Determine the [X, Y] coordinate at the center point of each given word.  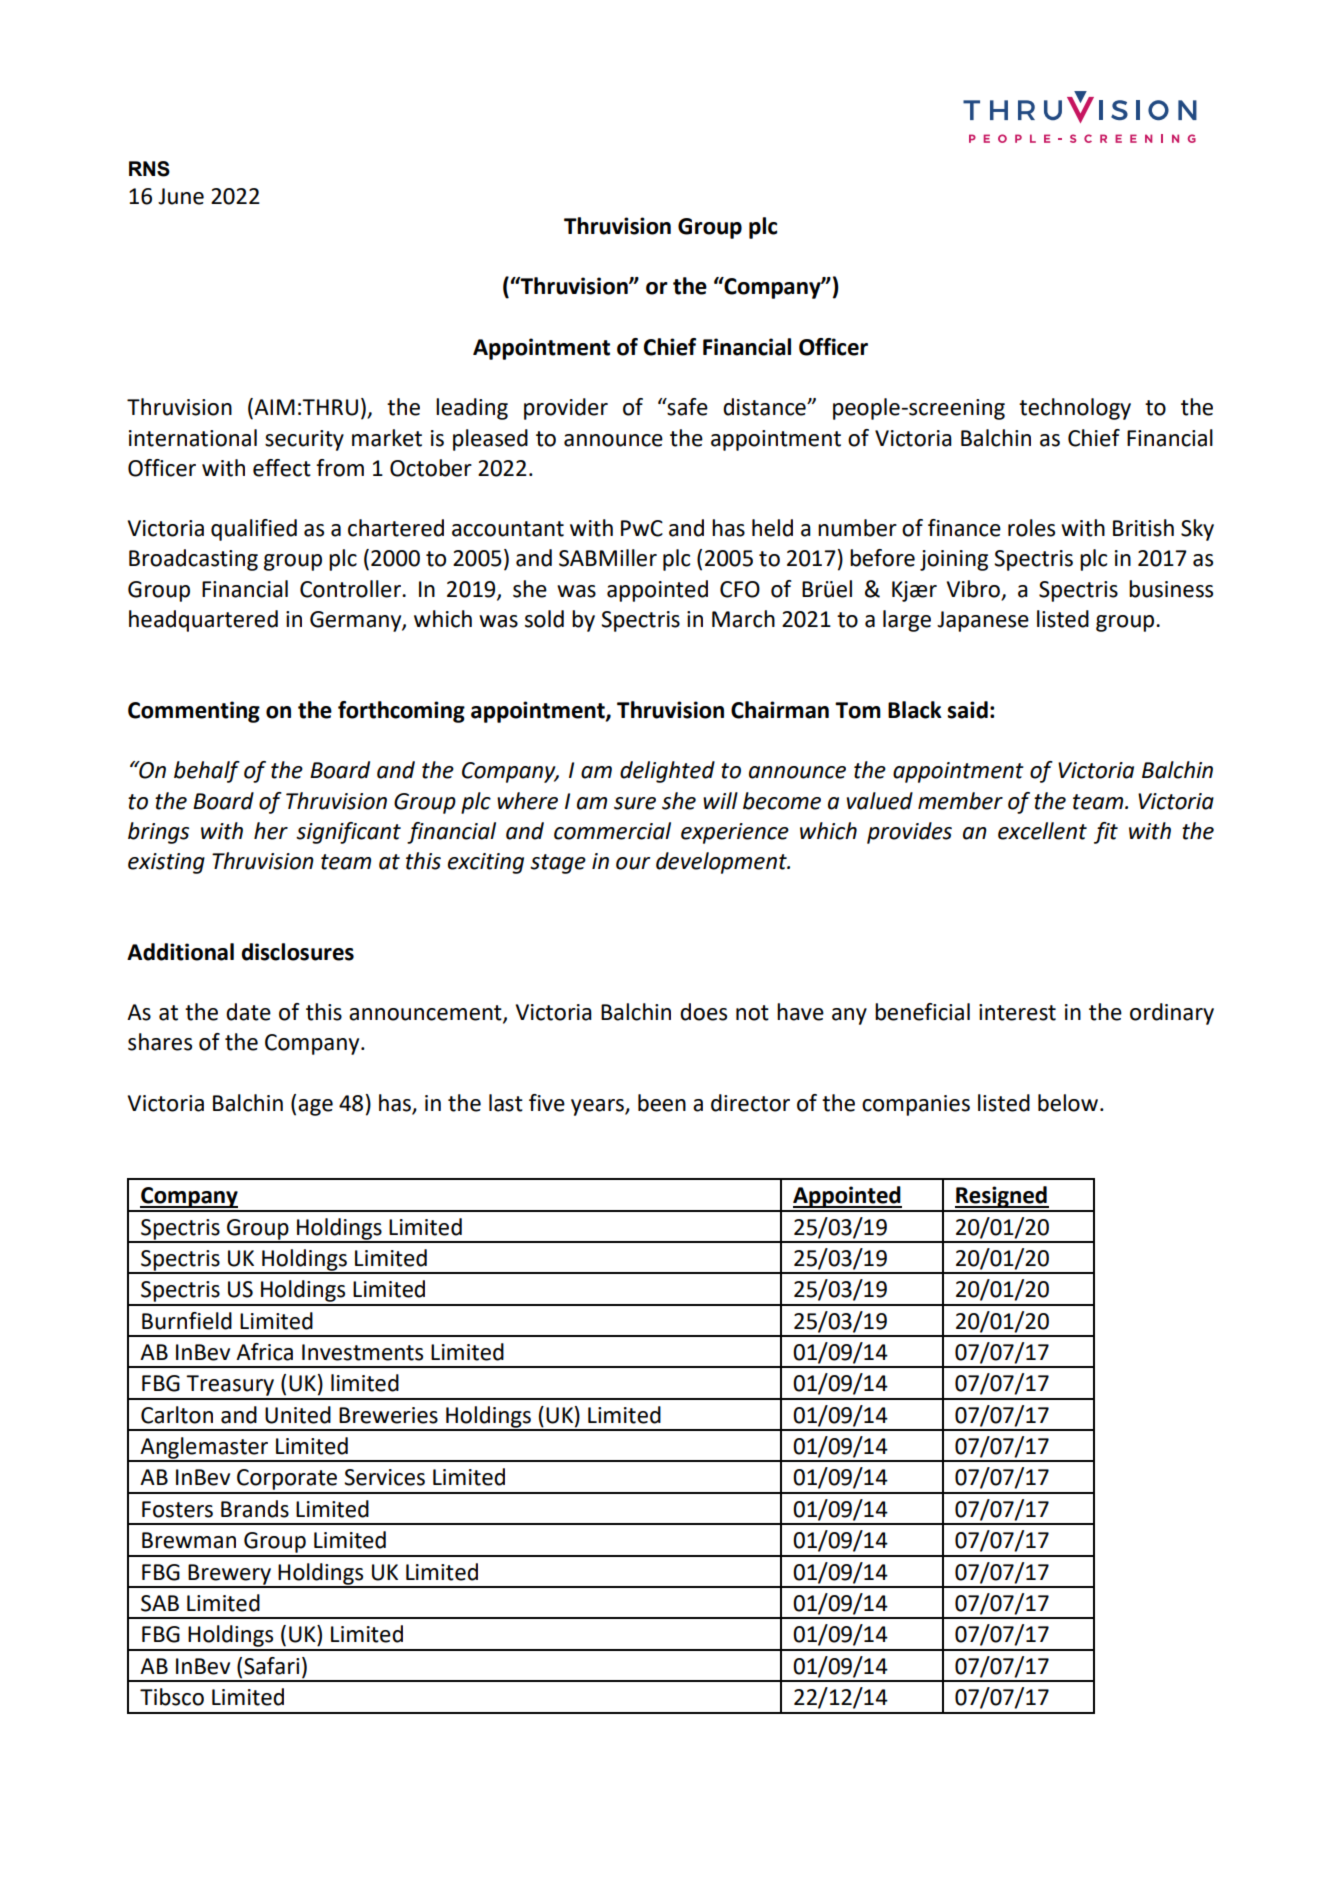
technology [1075, 409]
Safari [271, 1666]
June [181, 196]
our [633, 863]
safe [686, 407]
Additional [180, 952]
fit [1106, 833]
